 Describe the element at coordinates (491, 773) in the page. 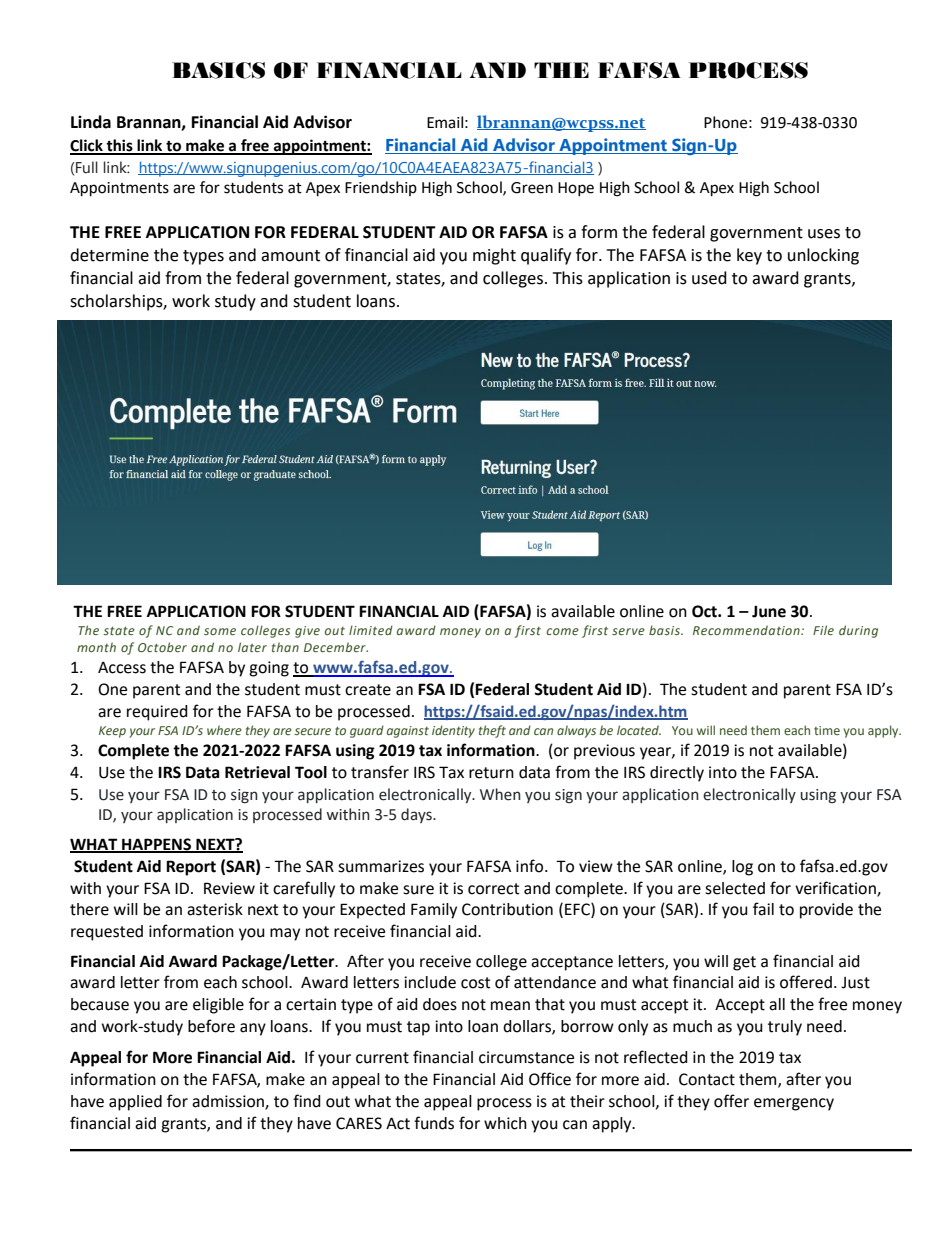

I see `return` at that location.
